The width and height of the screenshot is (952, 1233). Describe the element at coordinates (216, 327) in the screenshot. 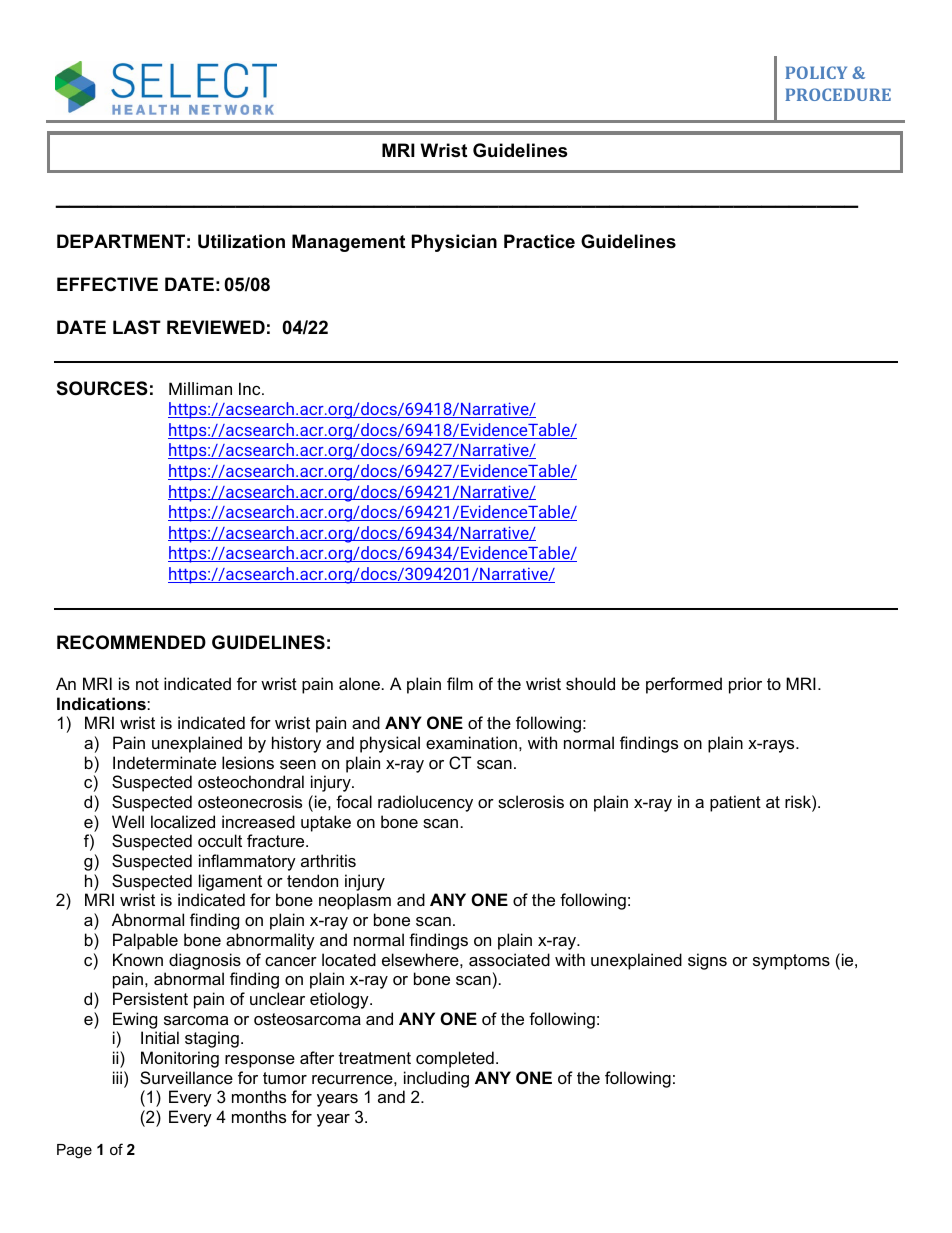

I see `REVIEWED` at that location.
